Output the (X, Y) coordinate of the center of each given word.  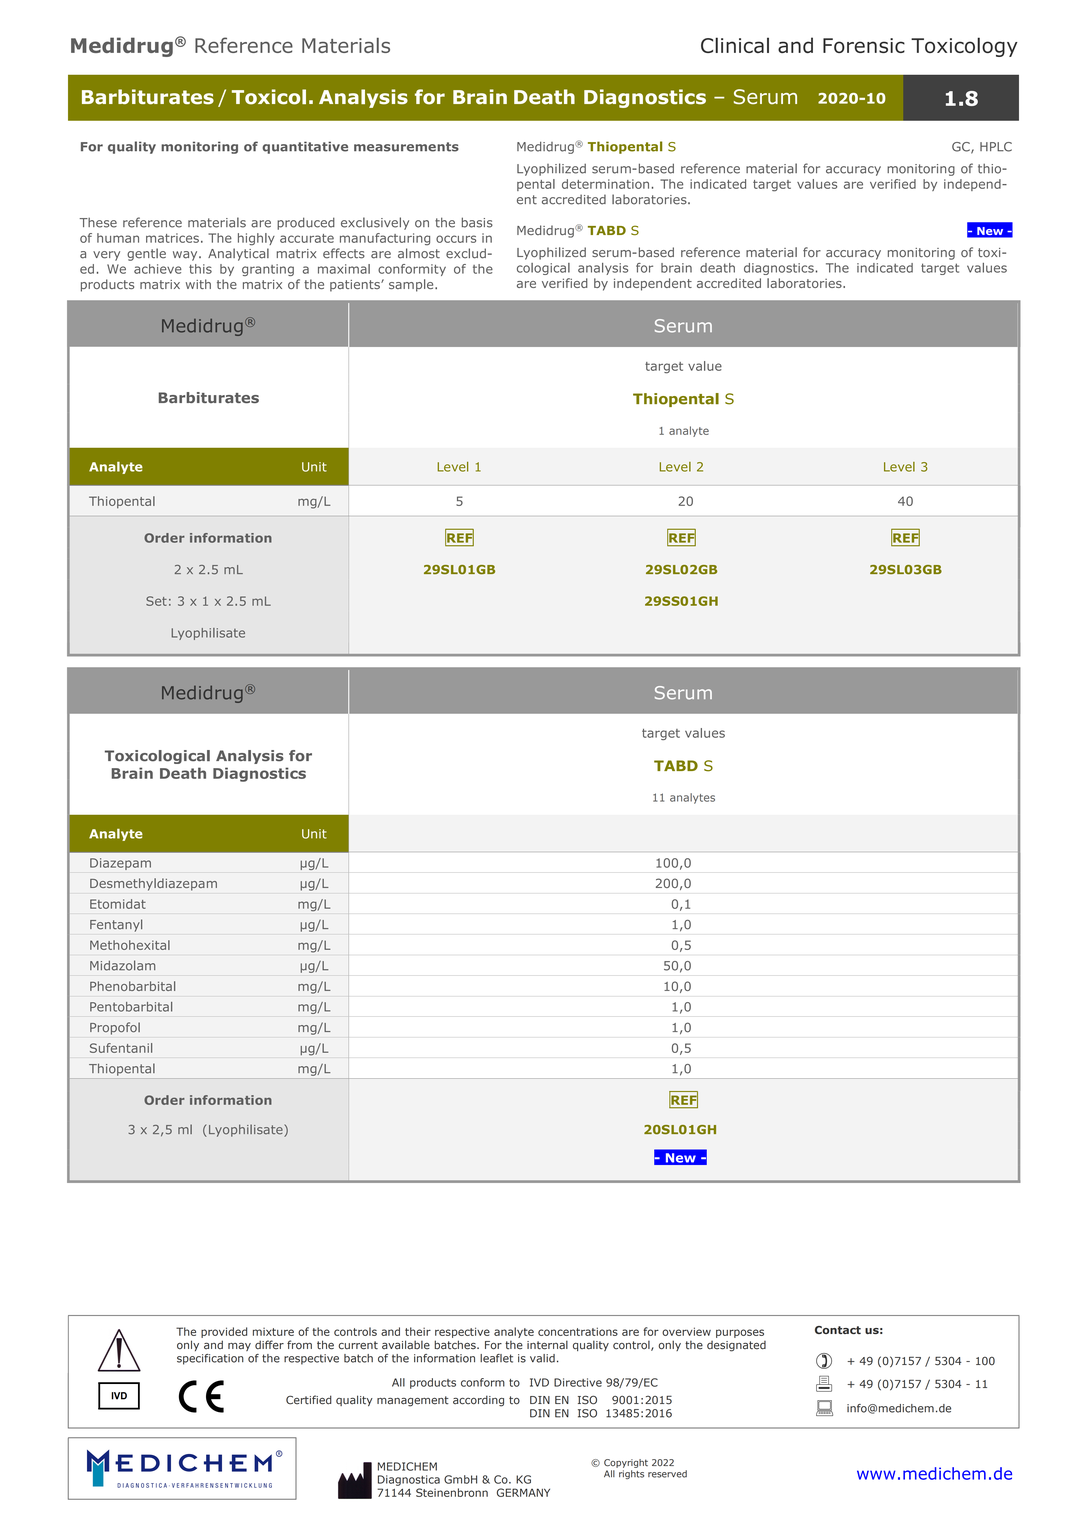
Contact (838, 1330)
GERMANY (523, 1492)
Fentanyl (116, 925)
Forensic (864, 45)
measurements (406, 147)
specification (210, 1359)
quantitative (305, 147)
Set (156, 601)
